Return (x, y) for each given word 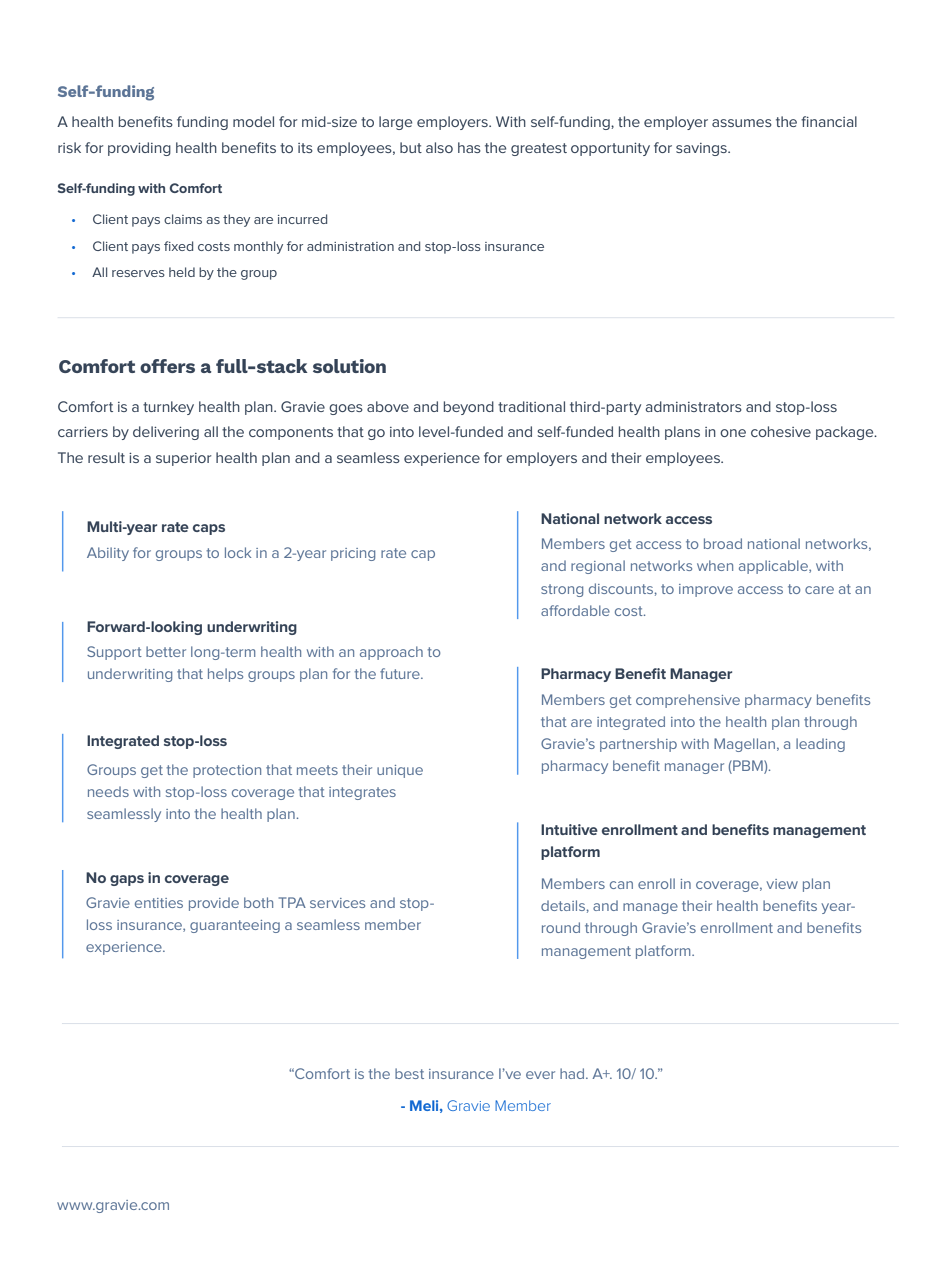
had (573, 1073)
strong (562, 590)
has (469, 147)
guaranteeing (235, 926)
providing (139, 149)
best (409, 1073)
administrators (693, 406)
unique (400, 771)
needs (108, 791)
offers (167, 366)
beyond (469, 408)
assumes (742, 123)
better (166, 651)
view (782, 884)
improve (706, 590)
